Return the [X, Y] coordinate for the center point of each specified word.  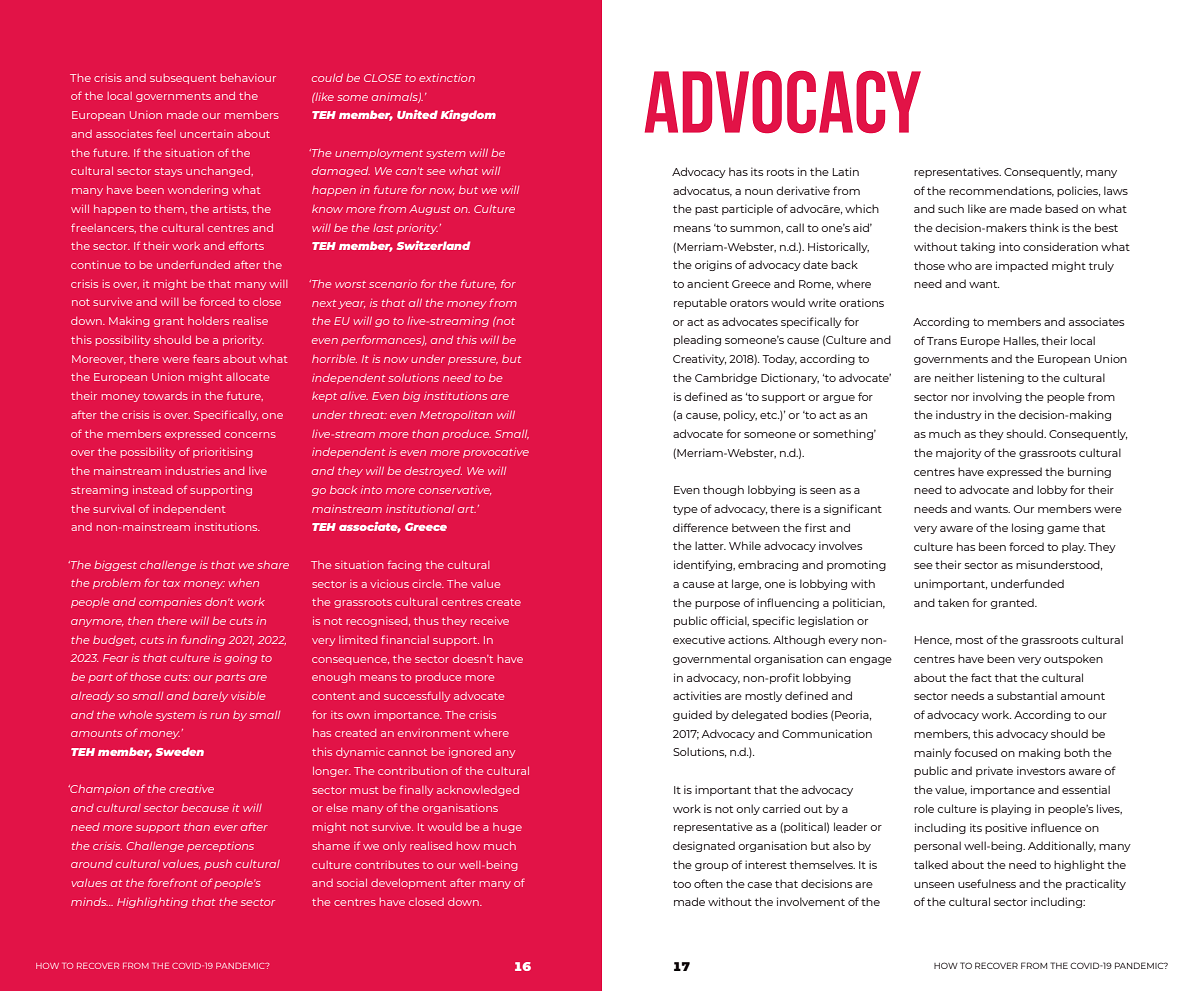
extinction [447, 78]
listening [1001, 378]
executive [699, 639]
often [708, 883]
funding [203, 640]
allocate [247, 377]
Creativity [700, 359]
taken [953, 602]
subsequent [183, 79]
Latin [846, 171]
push [218, 865]
